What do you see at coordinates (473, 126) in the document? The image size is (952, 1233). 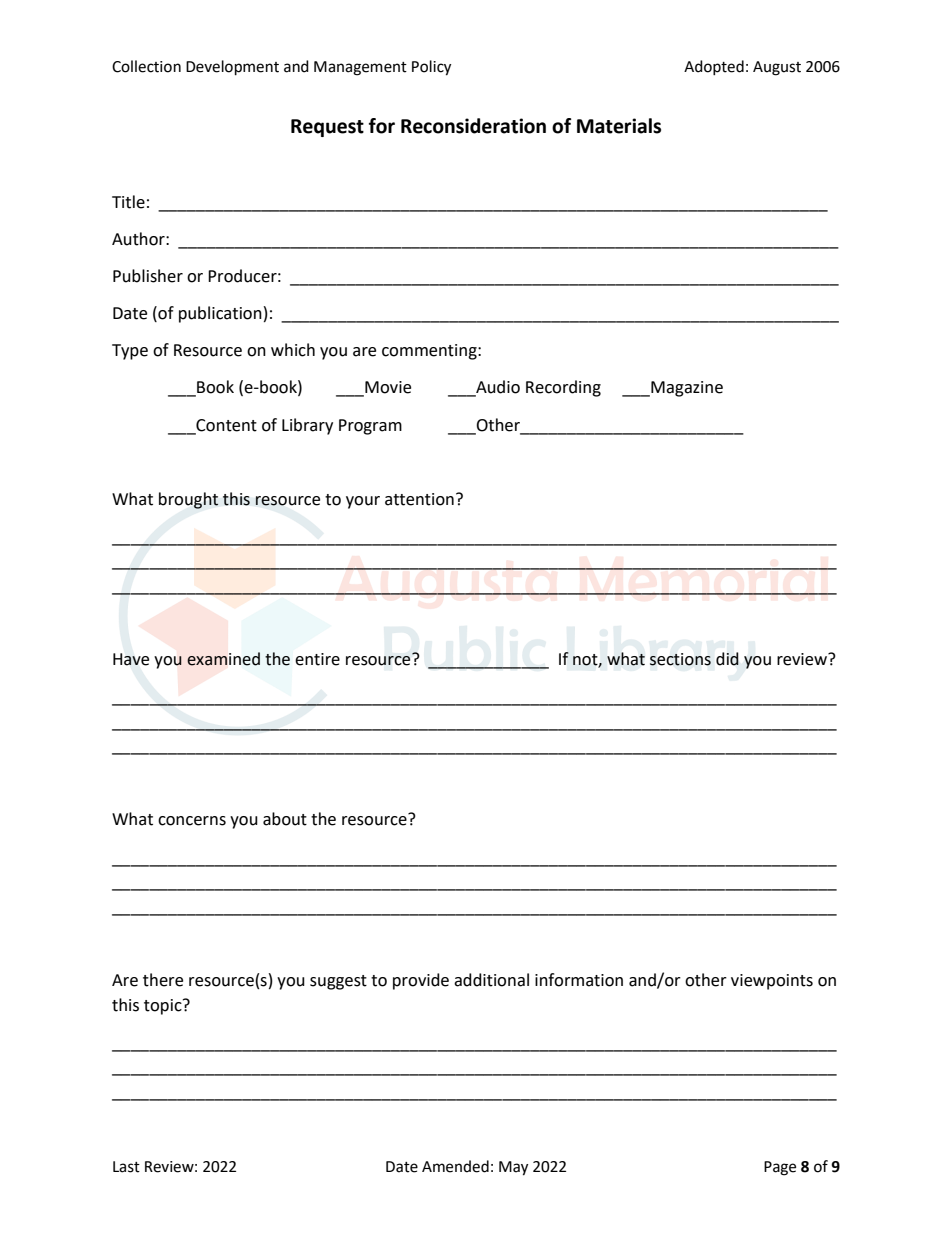 I see `Reconsideration` at bounding box center [473, 126].
